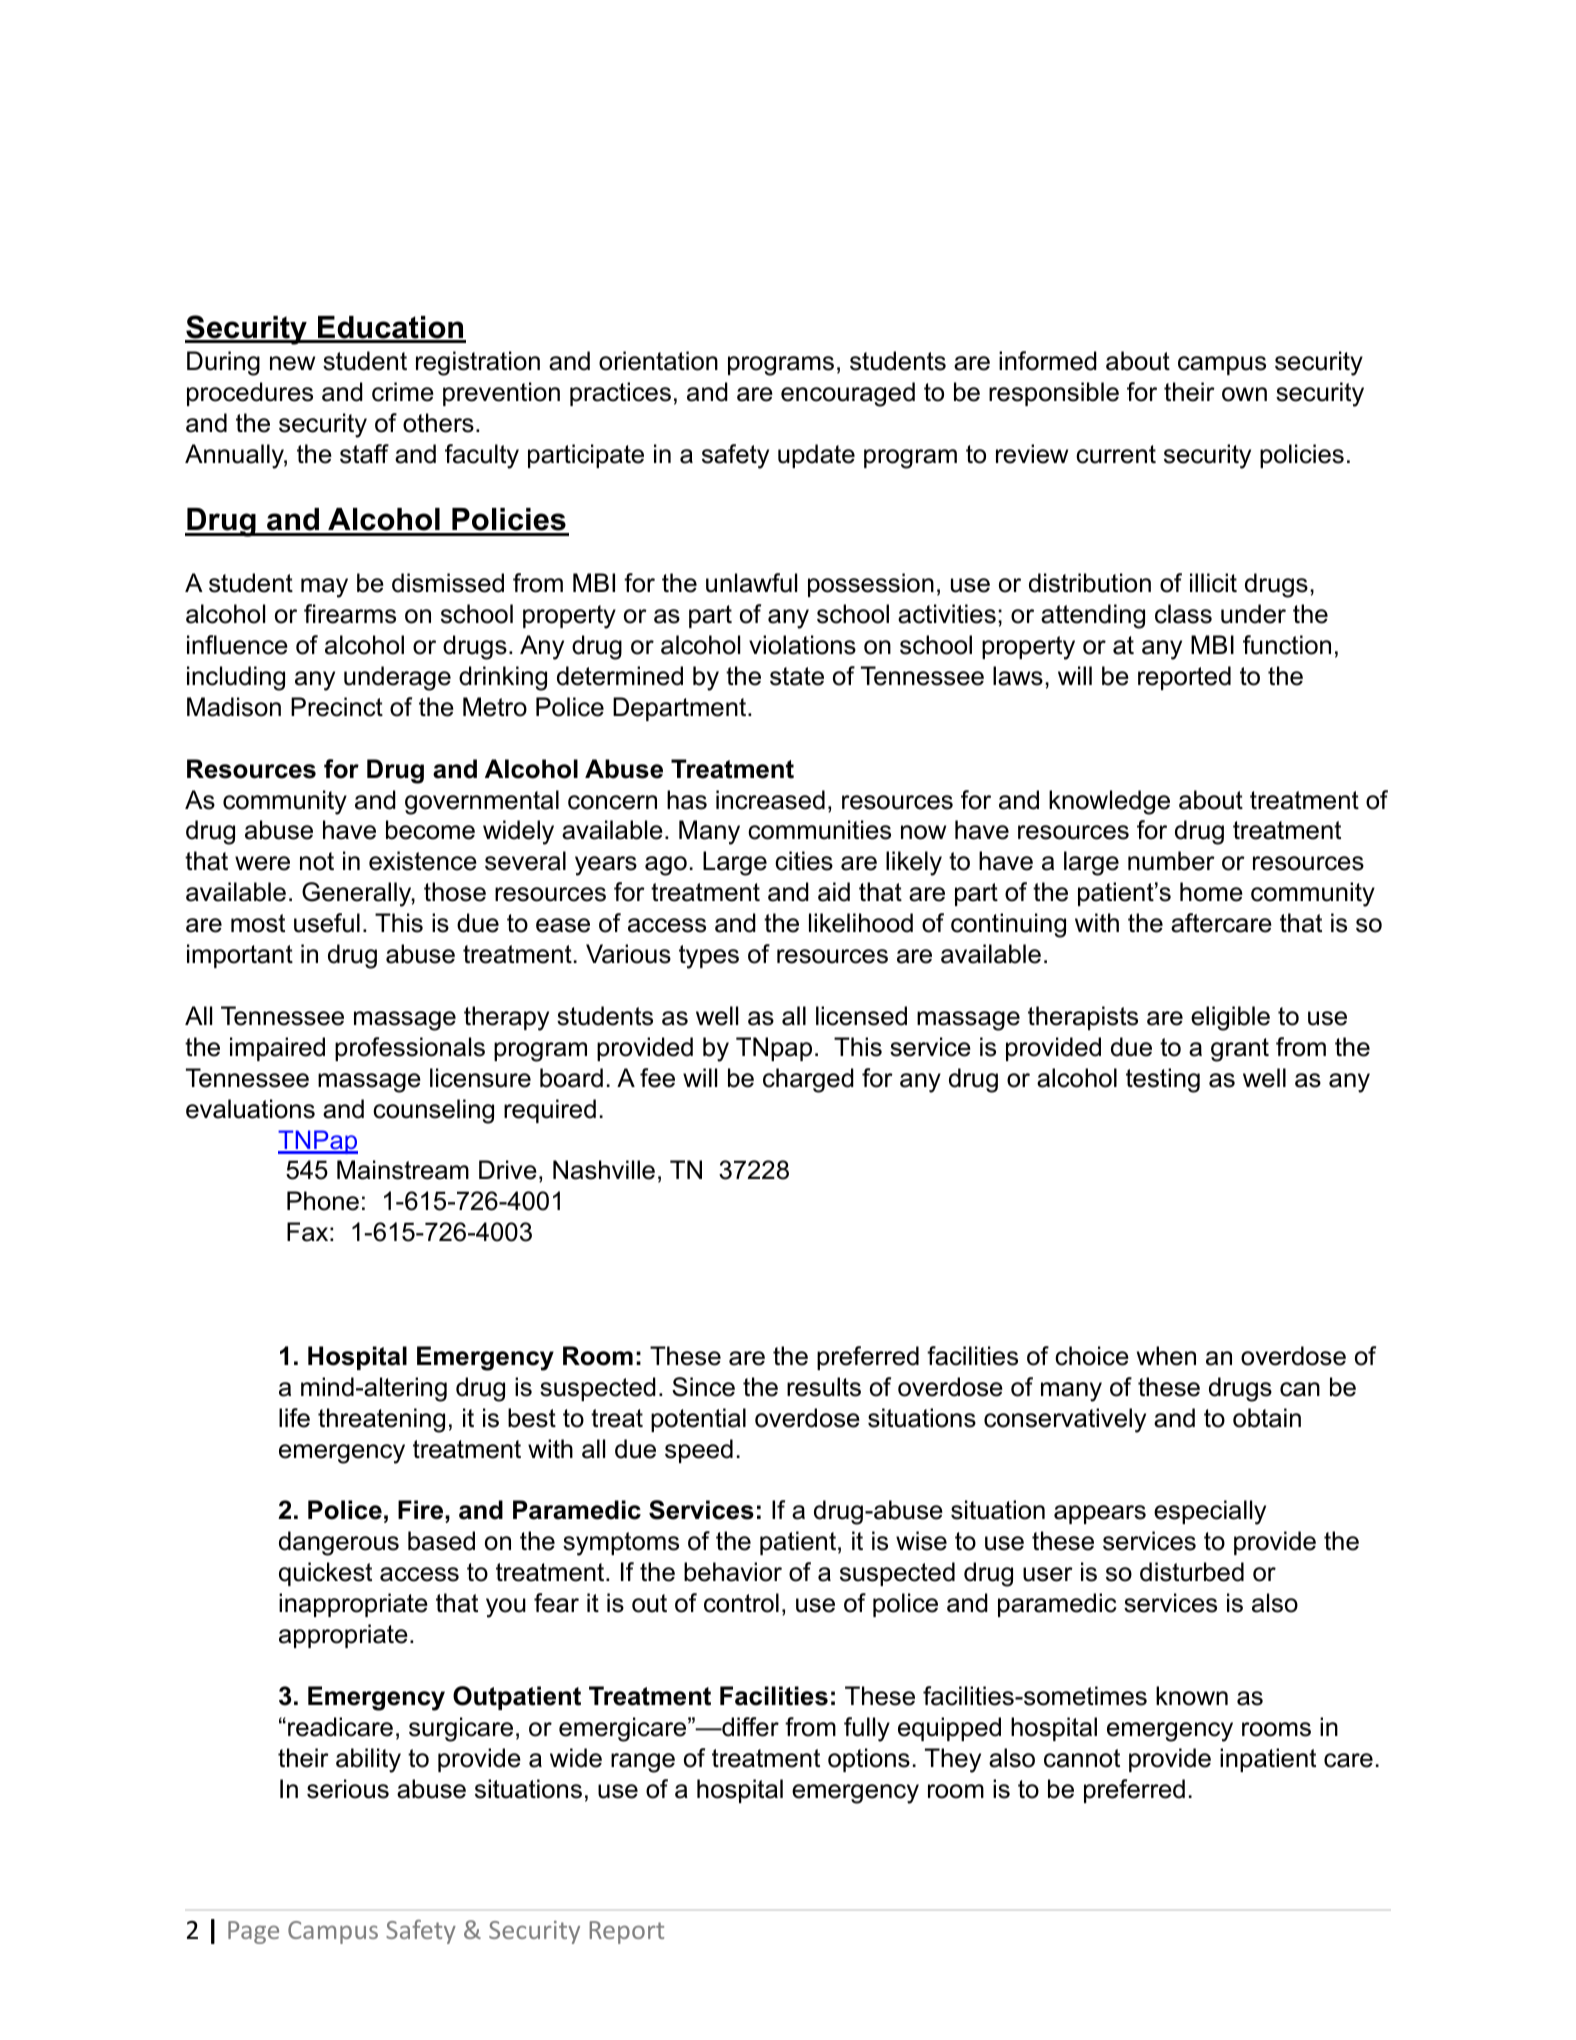 The width and height of the page is (1576, 2040). I want to click on has, so click(687, 800).
